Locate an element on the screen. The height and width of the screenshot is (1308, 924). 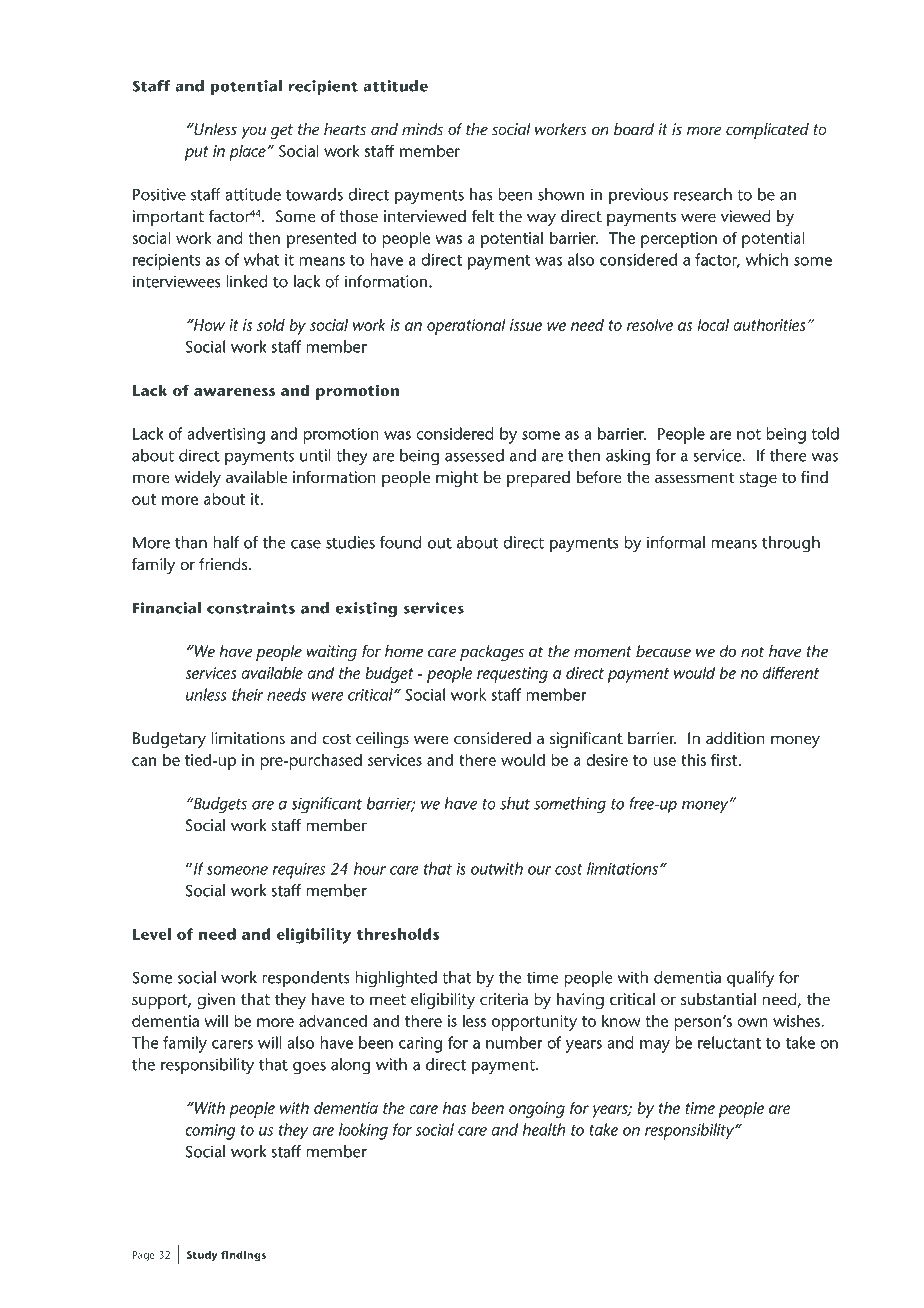
requesting is located at coordinates (512, 675).
